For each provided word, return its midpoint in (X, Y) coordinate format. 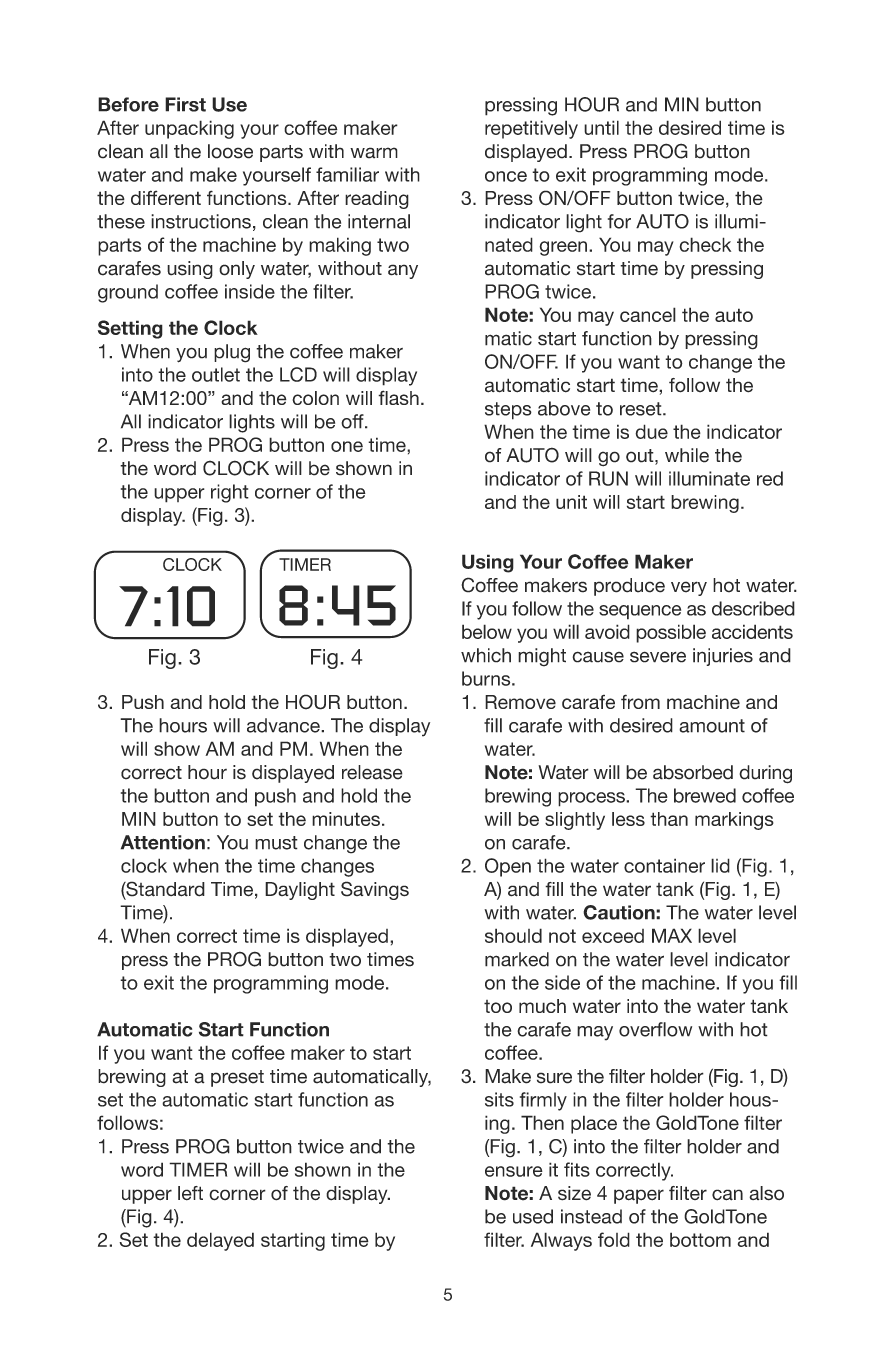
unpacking (189, 129)
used (533, 1216)
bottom (700, 1239)
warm (374, 153)
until (601, 127)
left (190, 1193)
